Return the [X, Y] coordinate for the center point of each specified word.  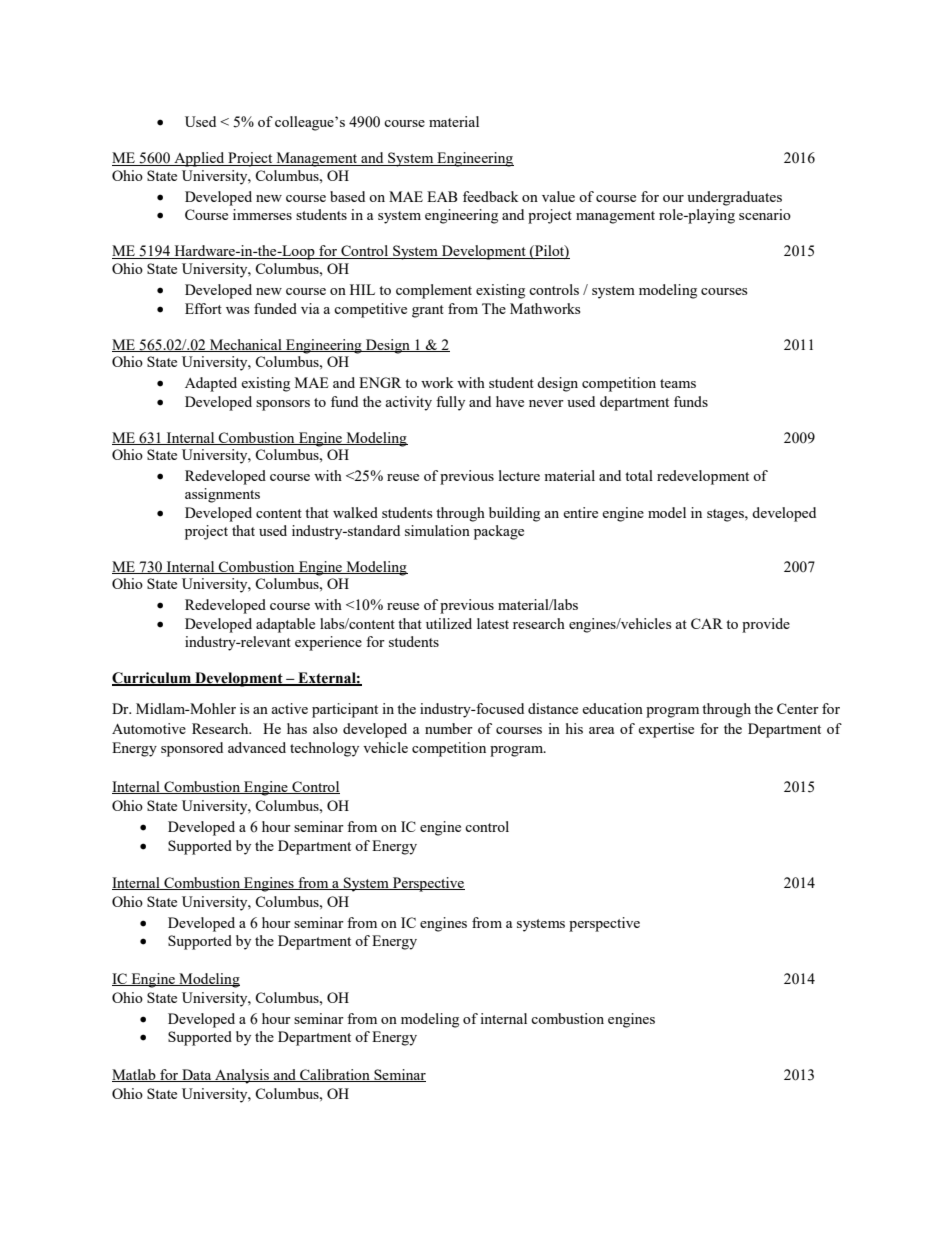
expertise [666, 730]
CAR [707, 623]
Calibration [335, 1075]
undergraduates [734, 198]
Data [197, 1075]
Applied [199, 159]
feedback [491, 196]
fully [450, 403]
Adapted [211, 384]
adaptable [285, 625]
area [601, 730]
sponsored [192, 749]
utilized [449, 623]
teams [678, 383]
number [449, 728]
